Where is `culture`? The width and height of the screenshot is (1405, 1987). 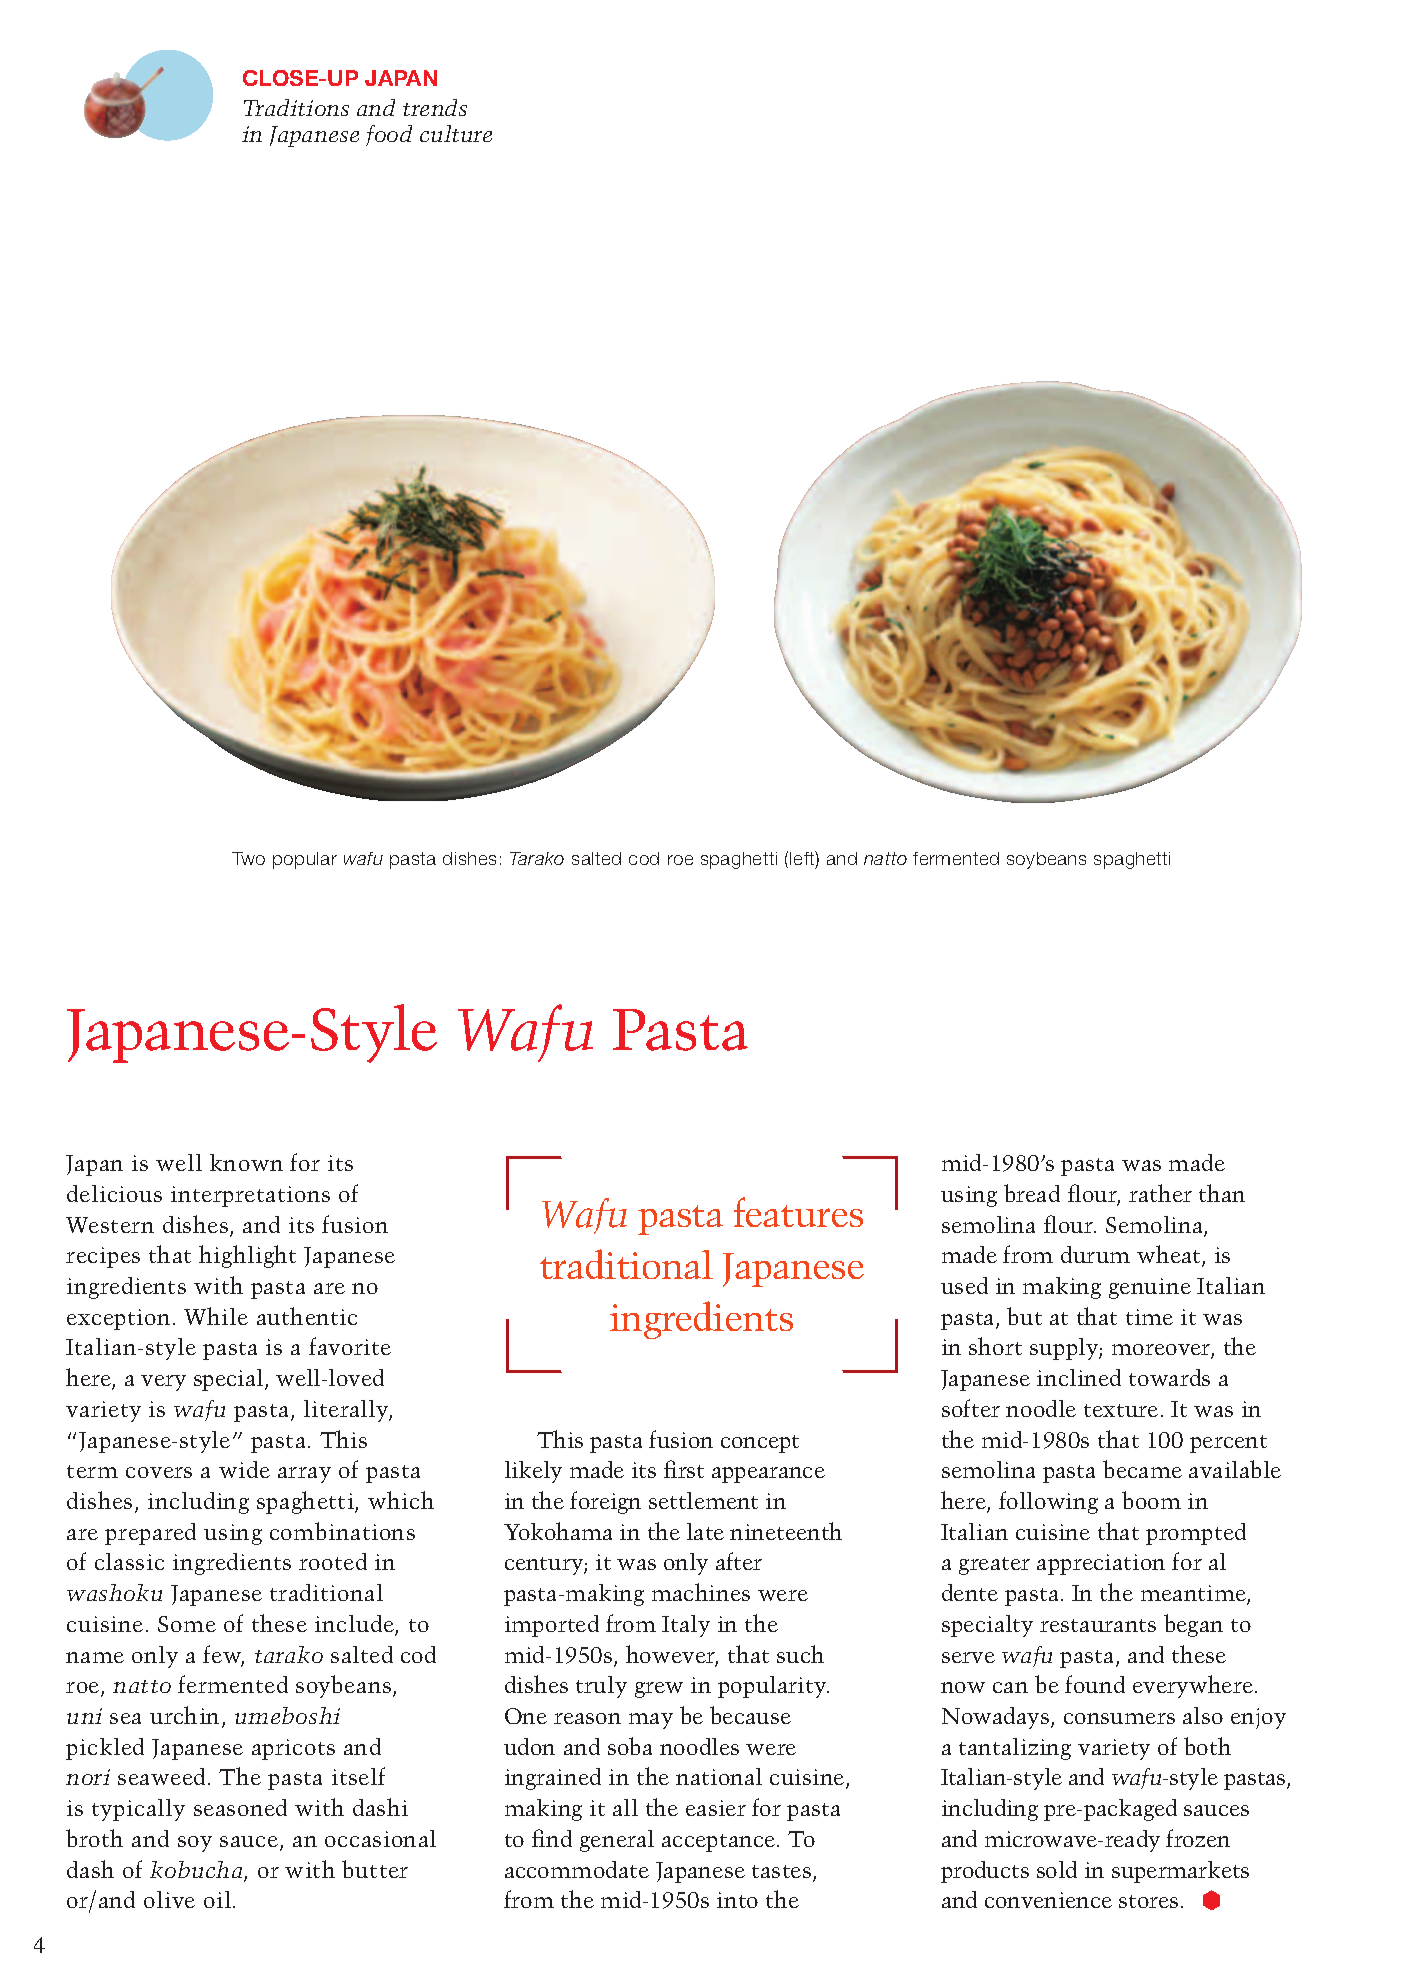 culture is located at coordinates (456, 133).
